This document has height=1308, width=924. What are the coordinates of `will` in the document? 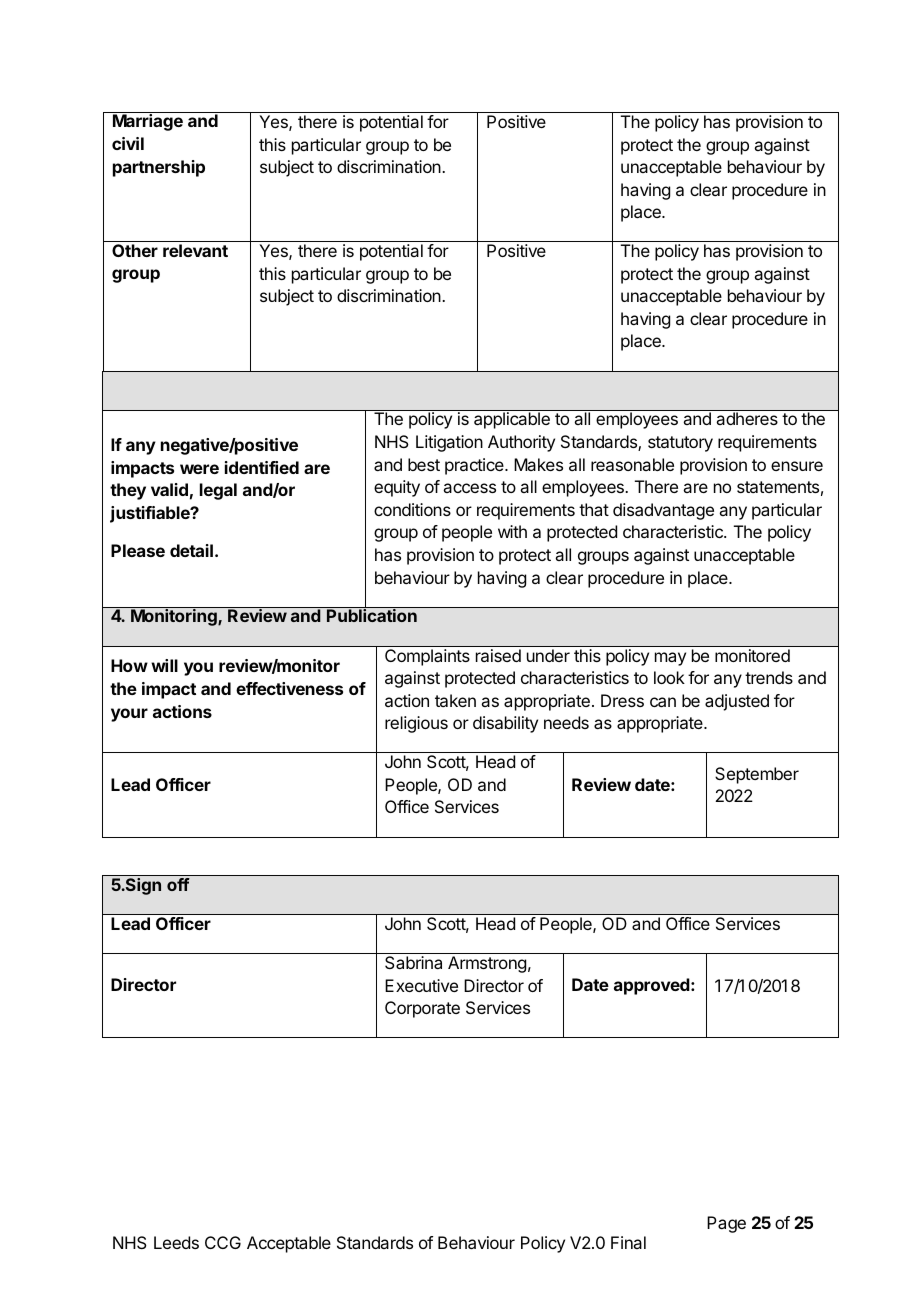 It's located at (164, 665).
